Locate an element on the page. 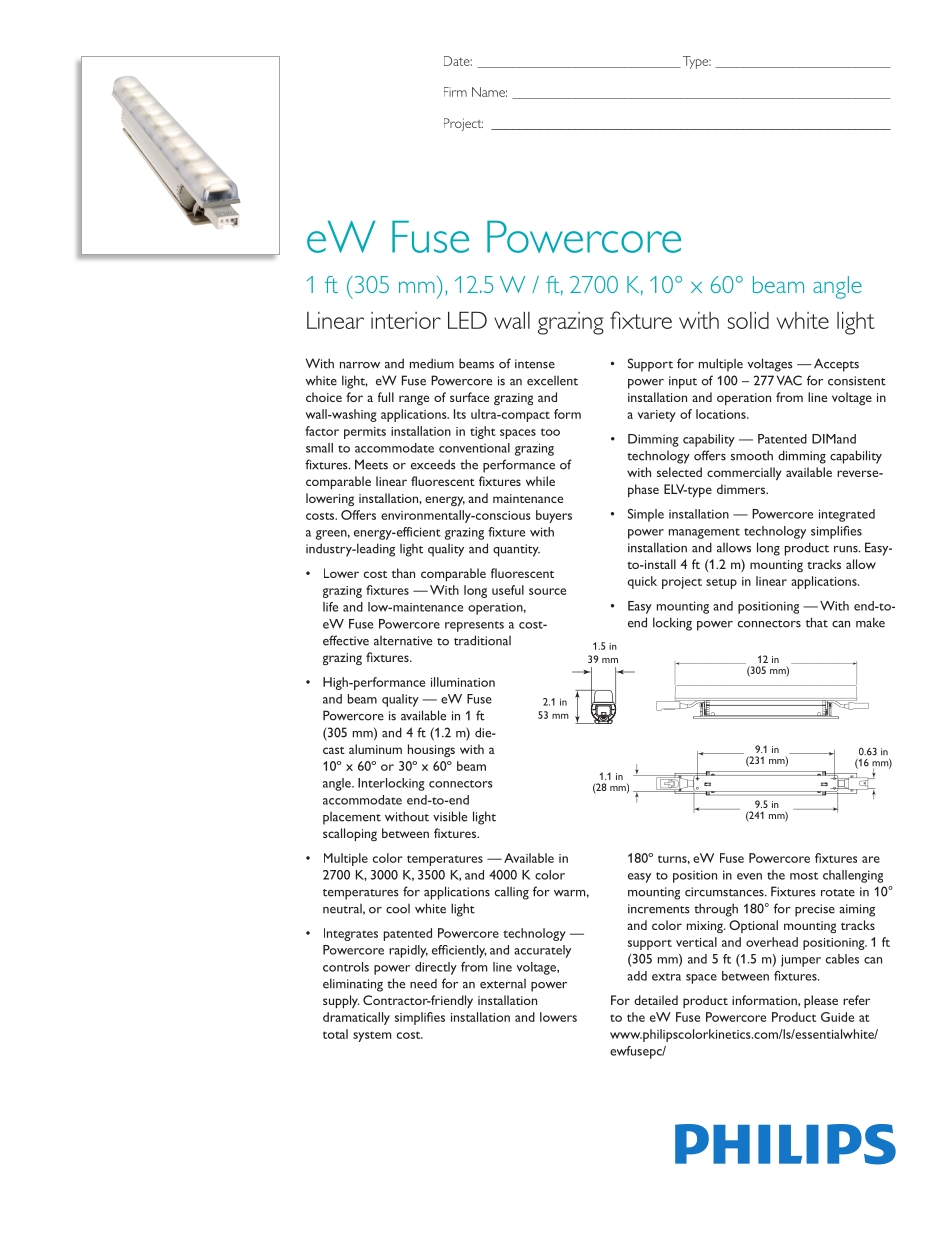 The width and height of the image is (952, 1233). dramatically is located at coordinates (356, 1018).
